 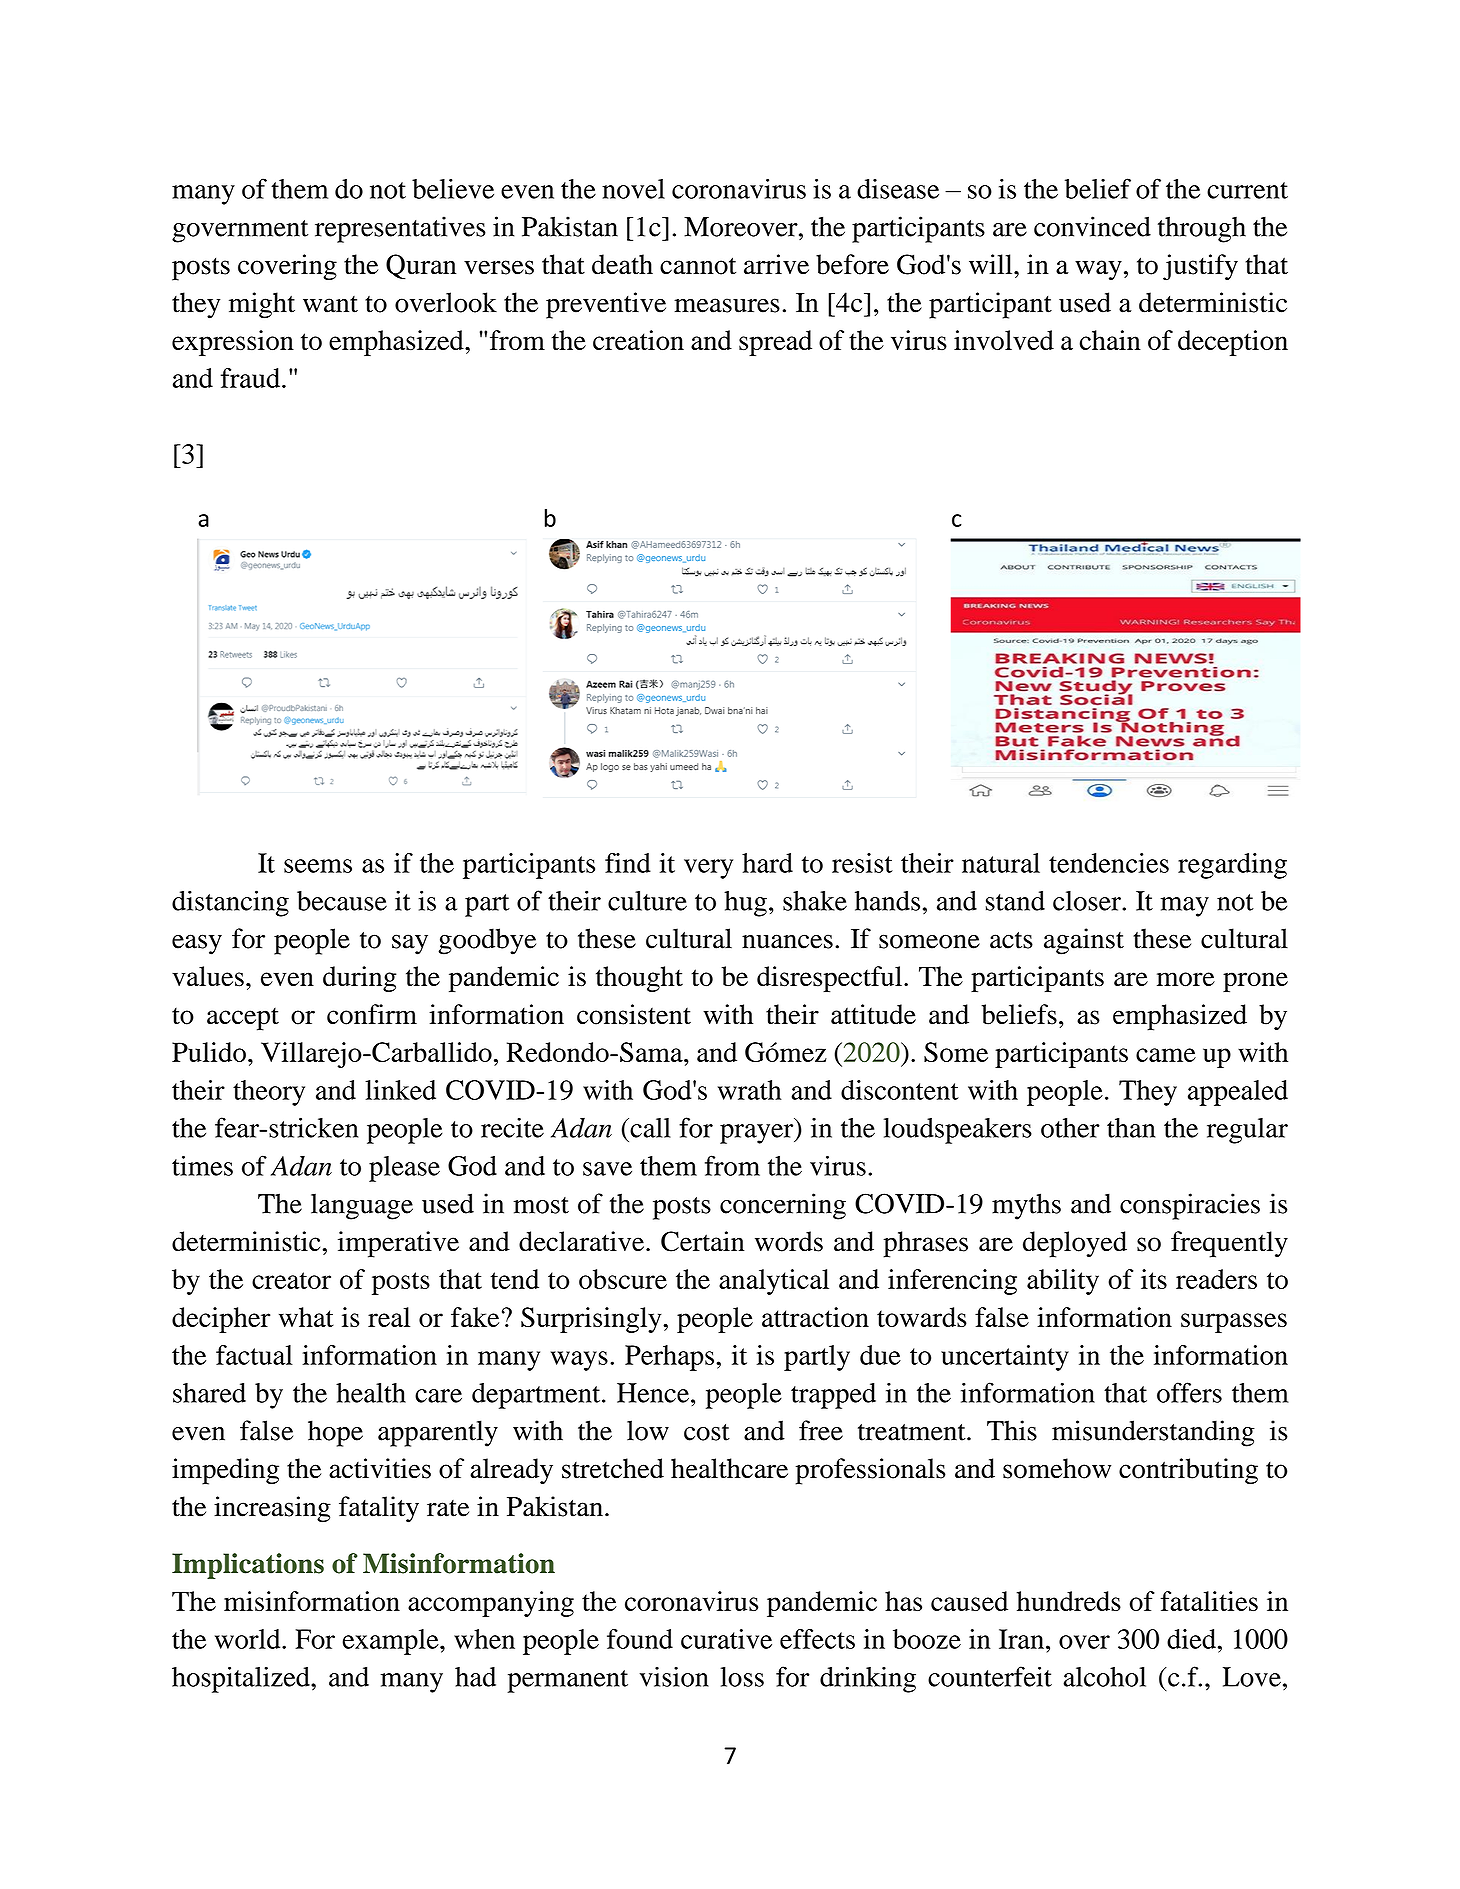 What do you see at coordinates (1189, 1392) in the screenshot?
I see `offers` at bounding box center [1189, 1392].
